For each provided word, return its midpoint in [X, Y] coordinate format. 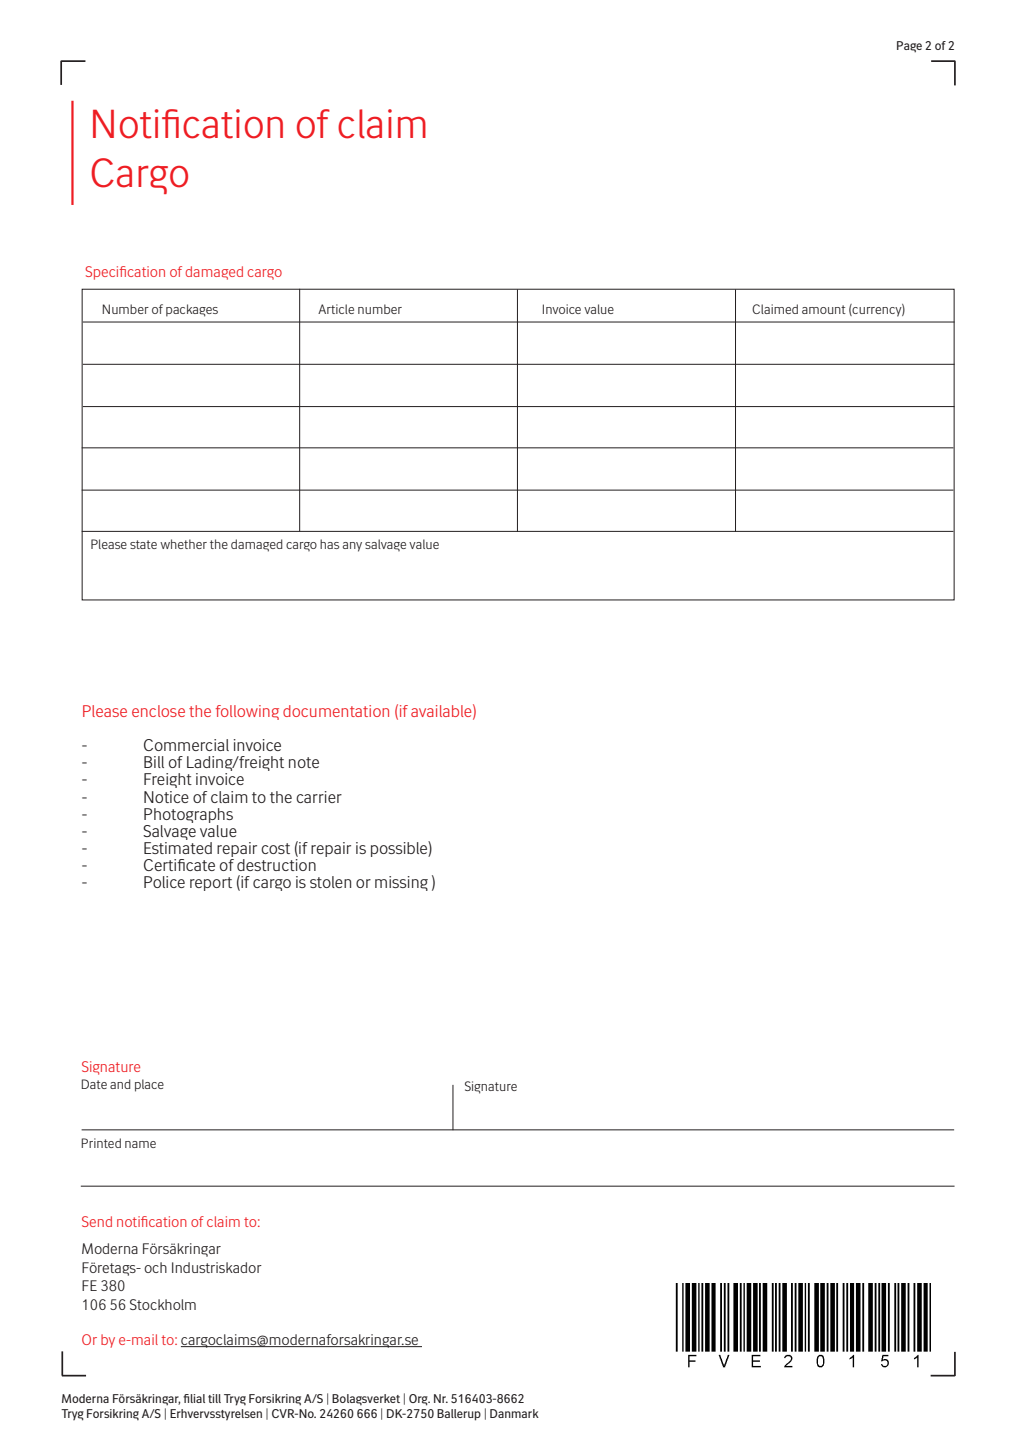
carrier [319, 797]
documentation [336, 711]
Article [336, 309]
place [149, 1085]
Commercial [186, 745]
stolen [330, 882]
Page [909, 47]
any [352, 547]
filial [194, 1398]
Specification [125, 273]
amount [824, 309]
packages [192, 310]
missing [401, 883]
